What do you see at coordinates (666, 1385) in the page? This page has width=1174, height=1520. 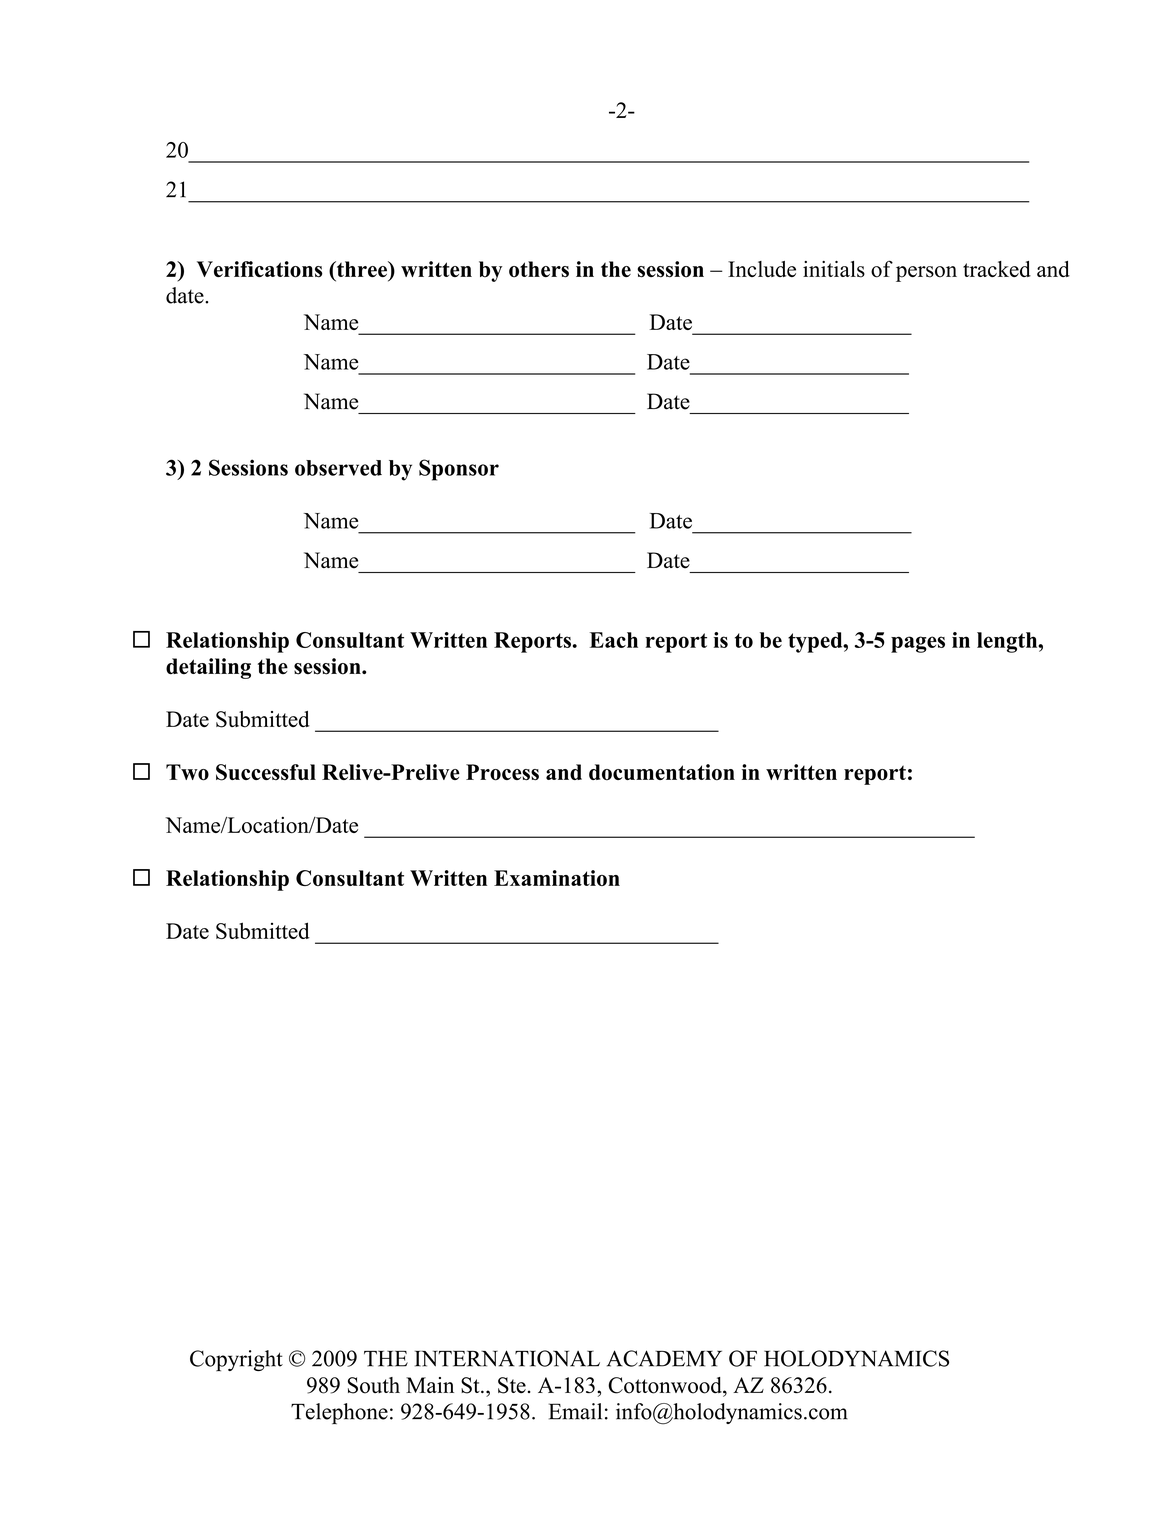 I see `Cottonwood` at bounding box center [666, 1385].
